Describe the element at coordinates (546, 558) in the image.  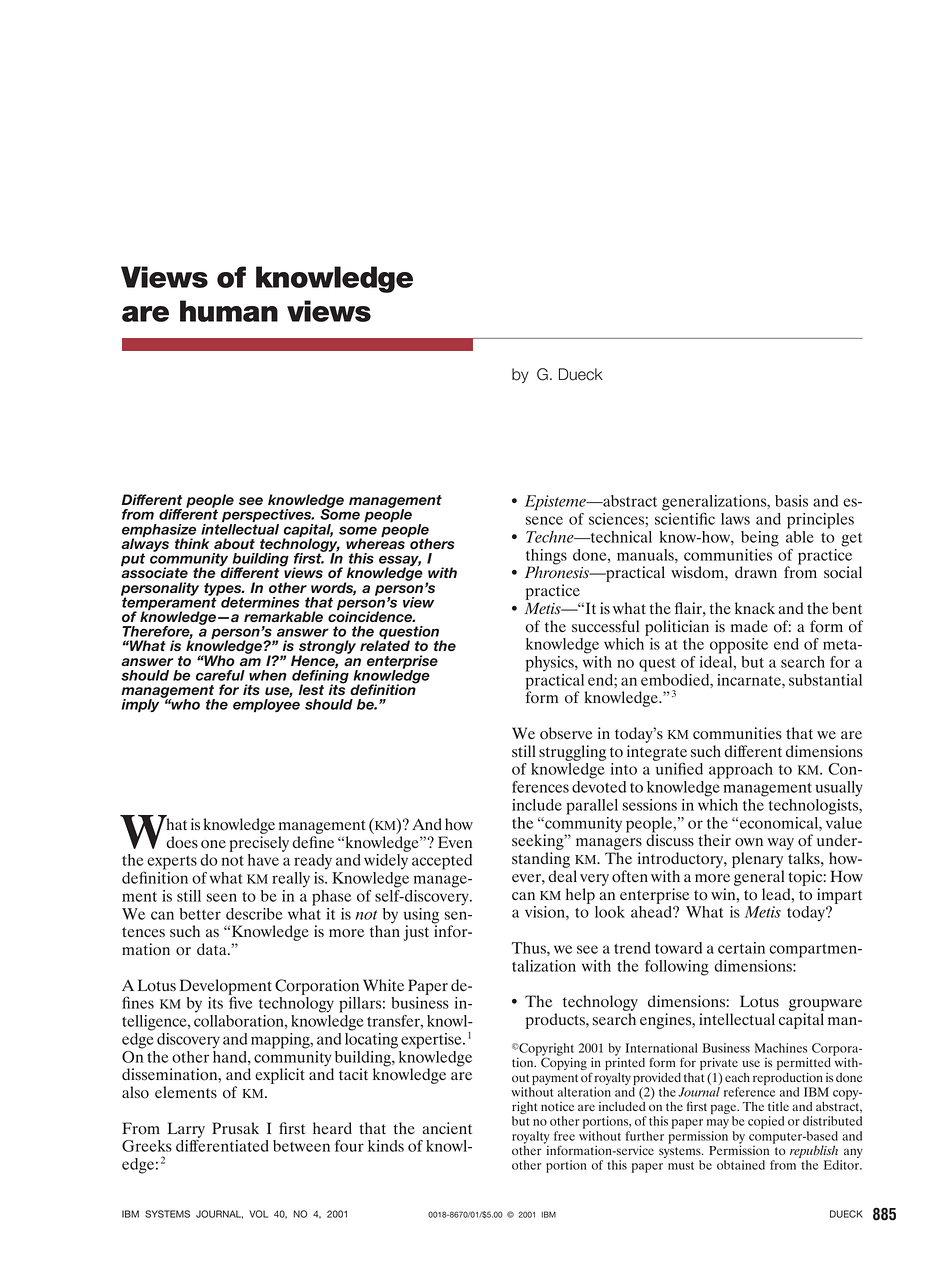
I see `things` at that location.
